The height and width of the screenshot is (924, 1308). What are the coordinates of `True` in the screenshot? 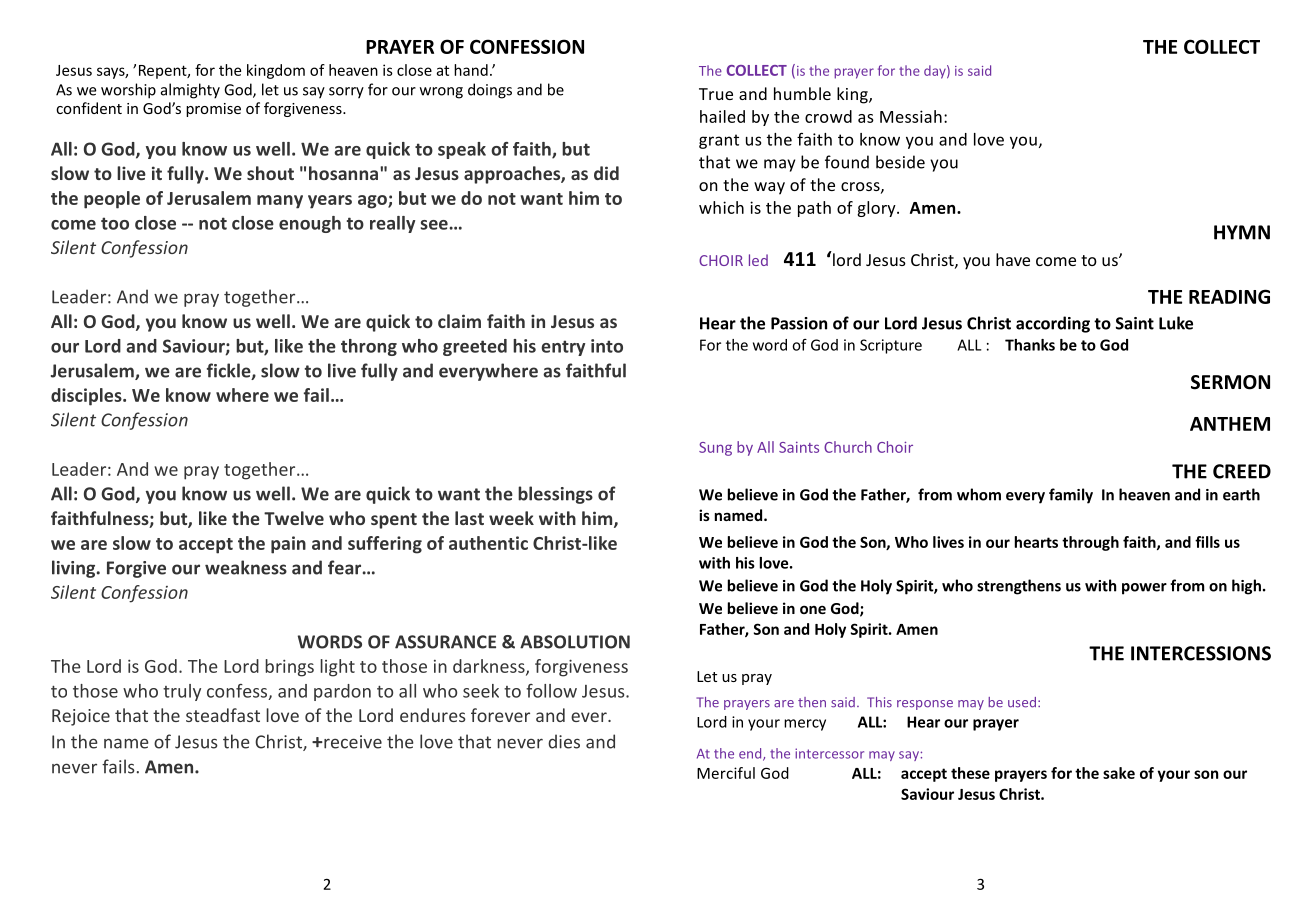 It's located at (716, 94).
